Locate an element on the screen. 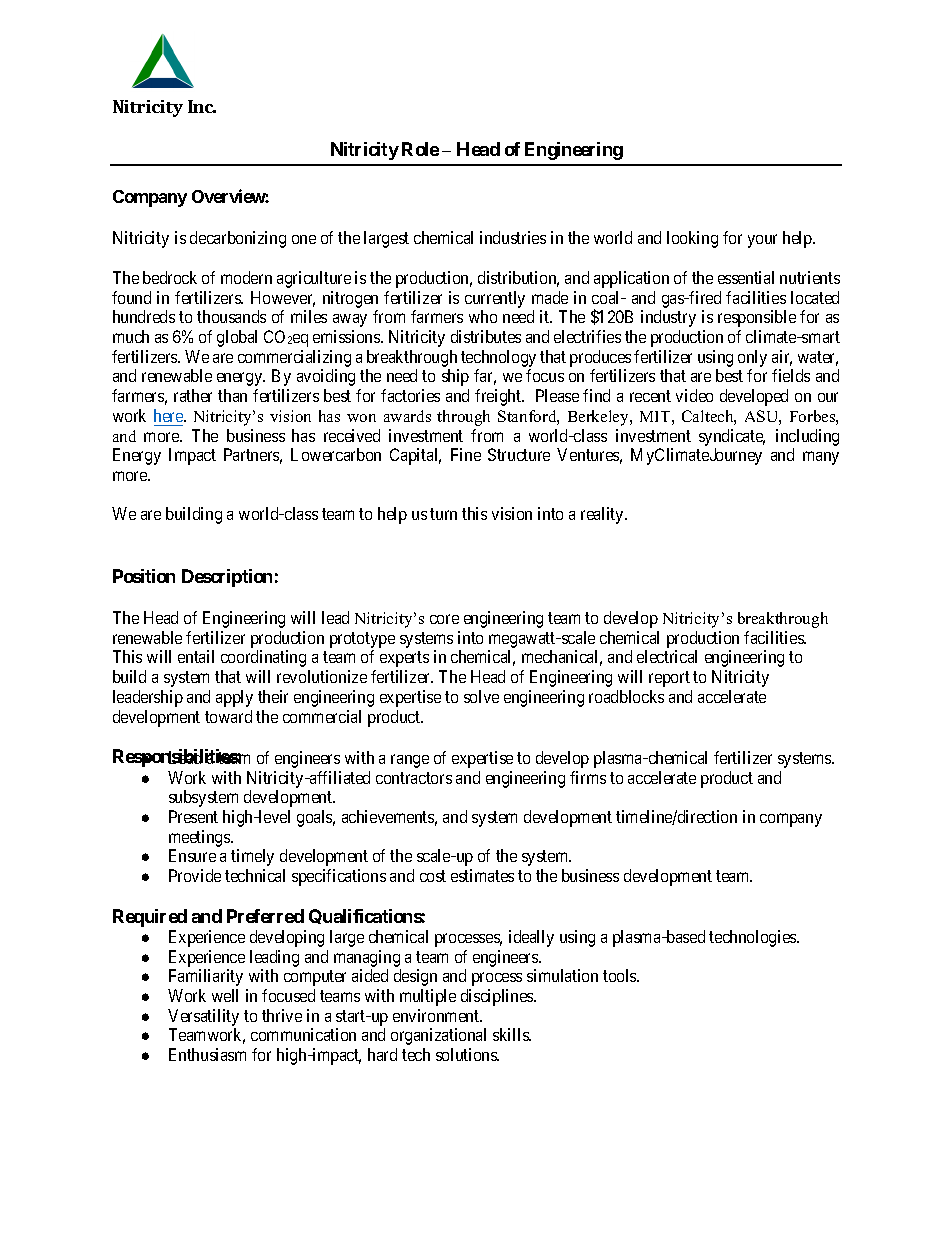 This screenshot has height=1233, width=952. range is located at coordinates (410, 761).
